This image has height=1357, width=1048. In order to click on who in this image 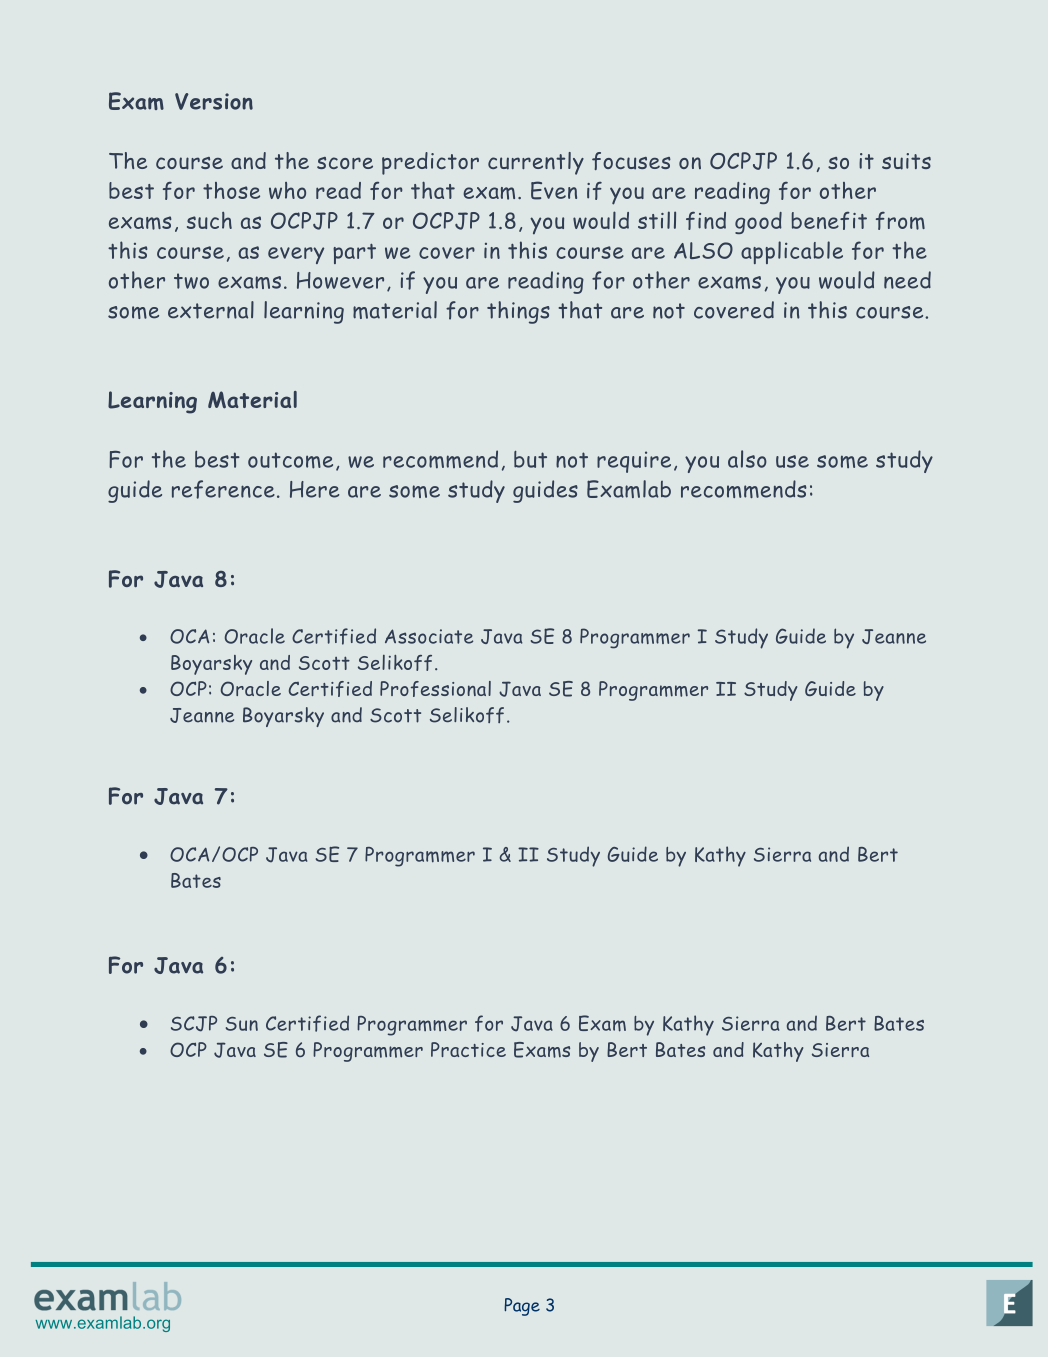, I will do `click(287, 190)`.
